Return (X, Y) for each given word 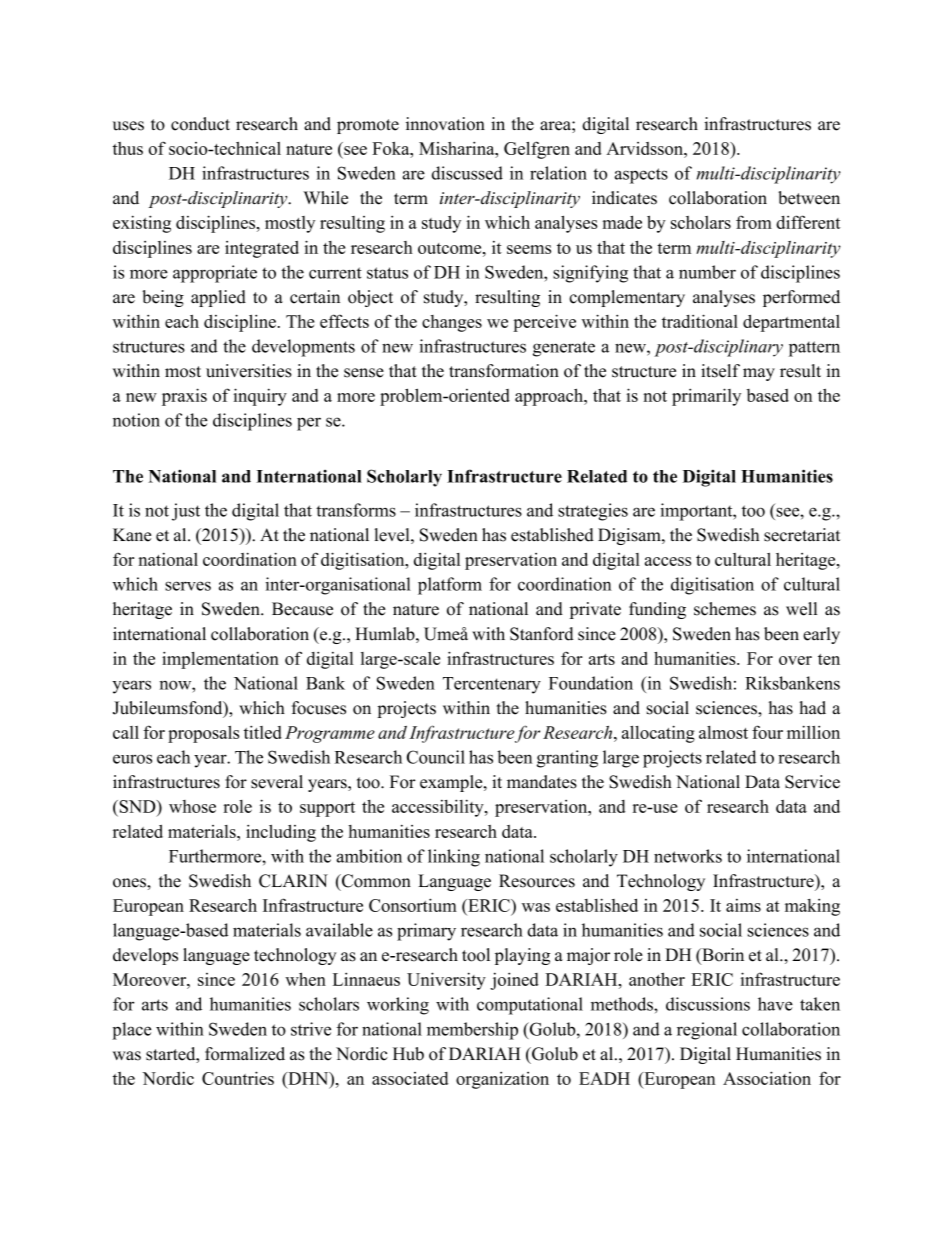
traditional (700, 321)
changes (452, 323)
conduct (200, 124)
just (186, 512)
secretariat (802, 535)
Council (436, 757)
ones (130, 883)
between (809, 198)
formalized (245, 1054)
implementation (220, 660)
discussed (467, 173)
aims (743, 905)
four (767, 732)
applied (218, 298)
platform (450, 586)
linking (454, 858)
